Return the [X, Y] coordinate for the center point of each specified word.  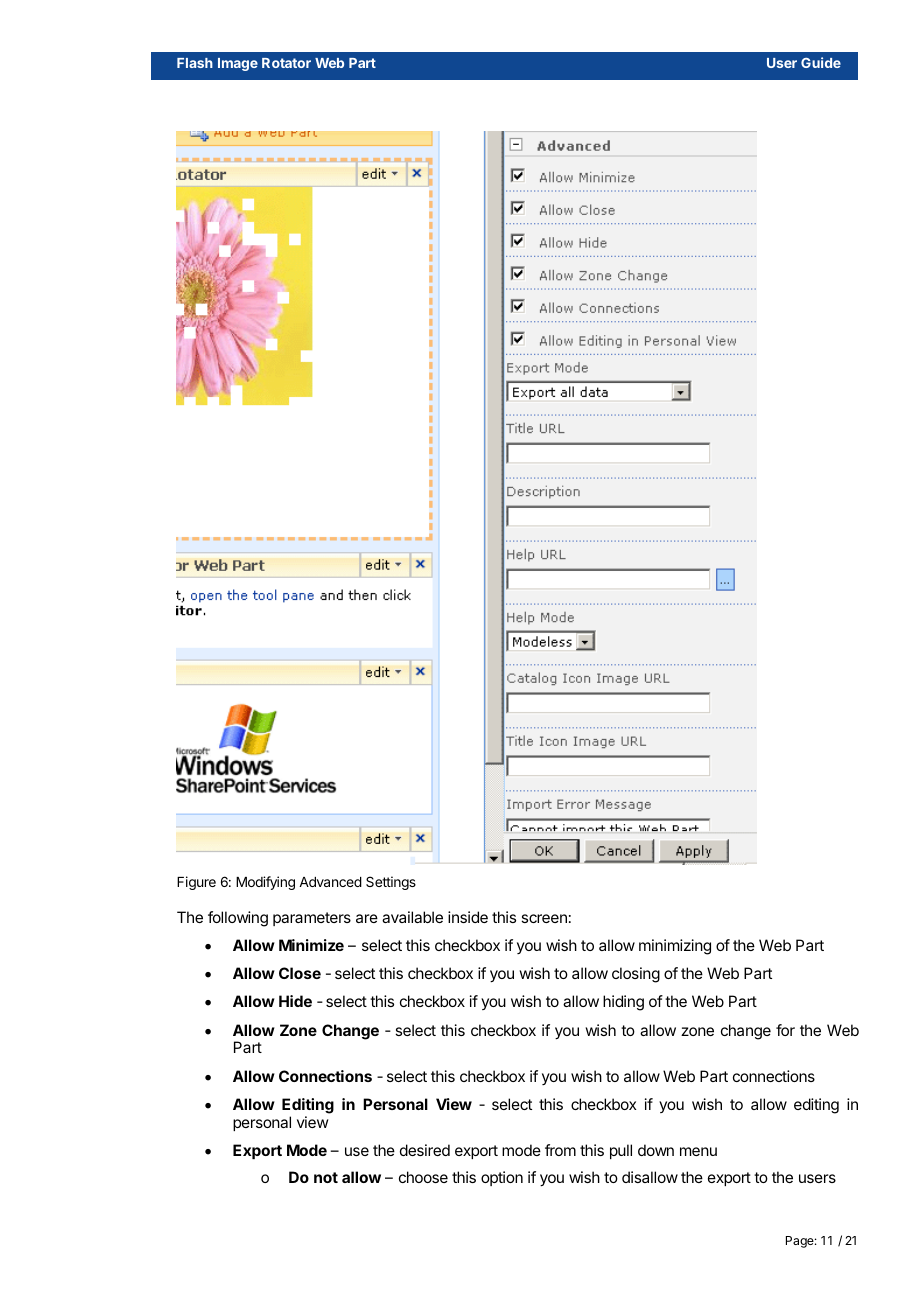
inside [468, 917]
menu [698, 1151]
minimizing [675, 947]
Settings [391, 883]
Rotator [286, 63]
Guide [821, 62]
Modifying [265, 883]
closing [636, 975]
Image [238, 64]
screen [544, 918]
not [326, 1177]
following [238, 919]
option [502, 1178]
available [412, 917]
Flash [195, 63]
